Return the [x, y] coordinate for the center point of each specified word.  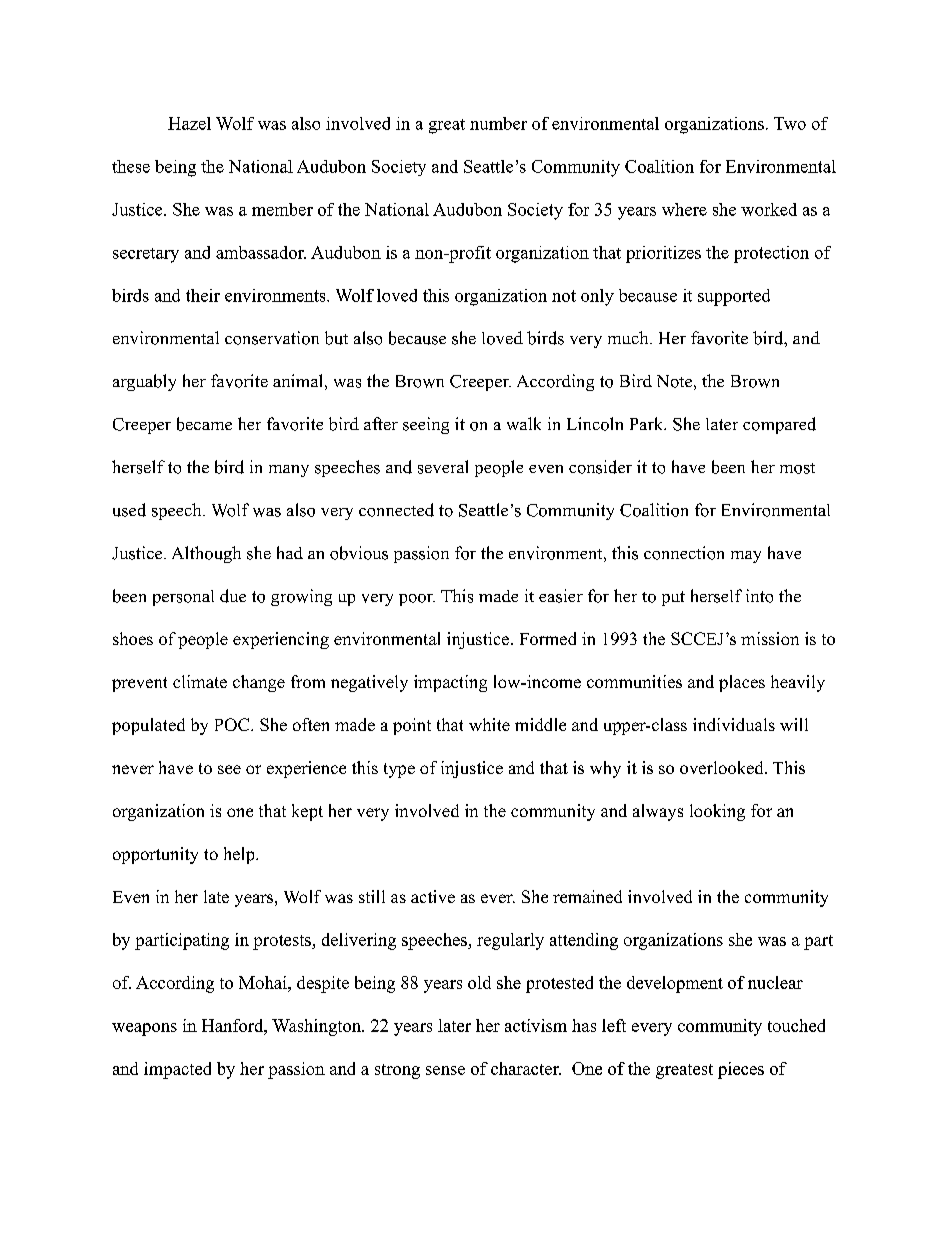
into [759, 596]
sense [445, 1070]
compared [779, 425]
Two [790, 123]
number [498, 123]
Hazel [189, 123]
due [233, 596]
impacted [177, 1070]
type [399, 770]
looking [717, 812]
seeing [426, 425]
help [240, 855]
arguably [144, 382]
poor [417, 600]
